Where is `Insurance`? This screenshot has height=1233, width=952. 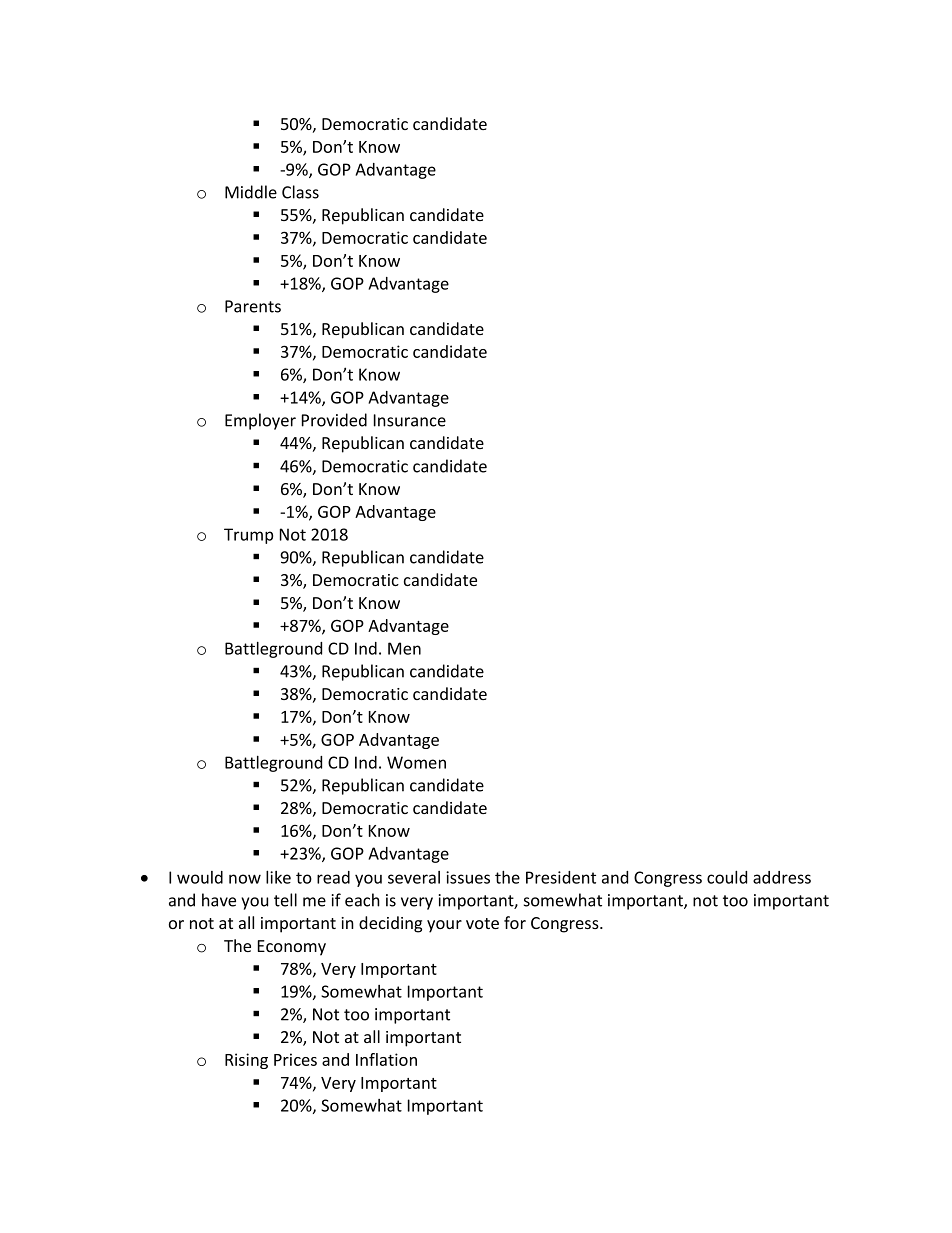
Insurance is located at coordinates (410, 420).
